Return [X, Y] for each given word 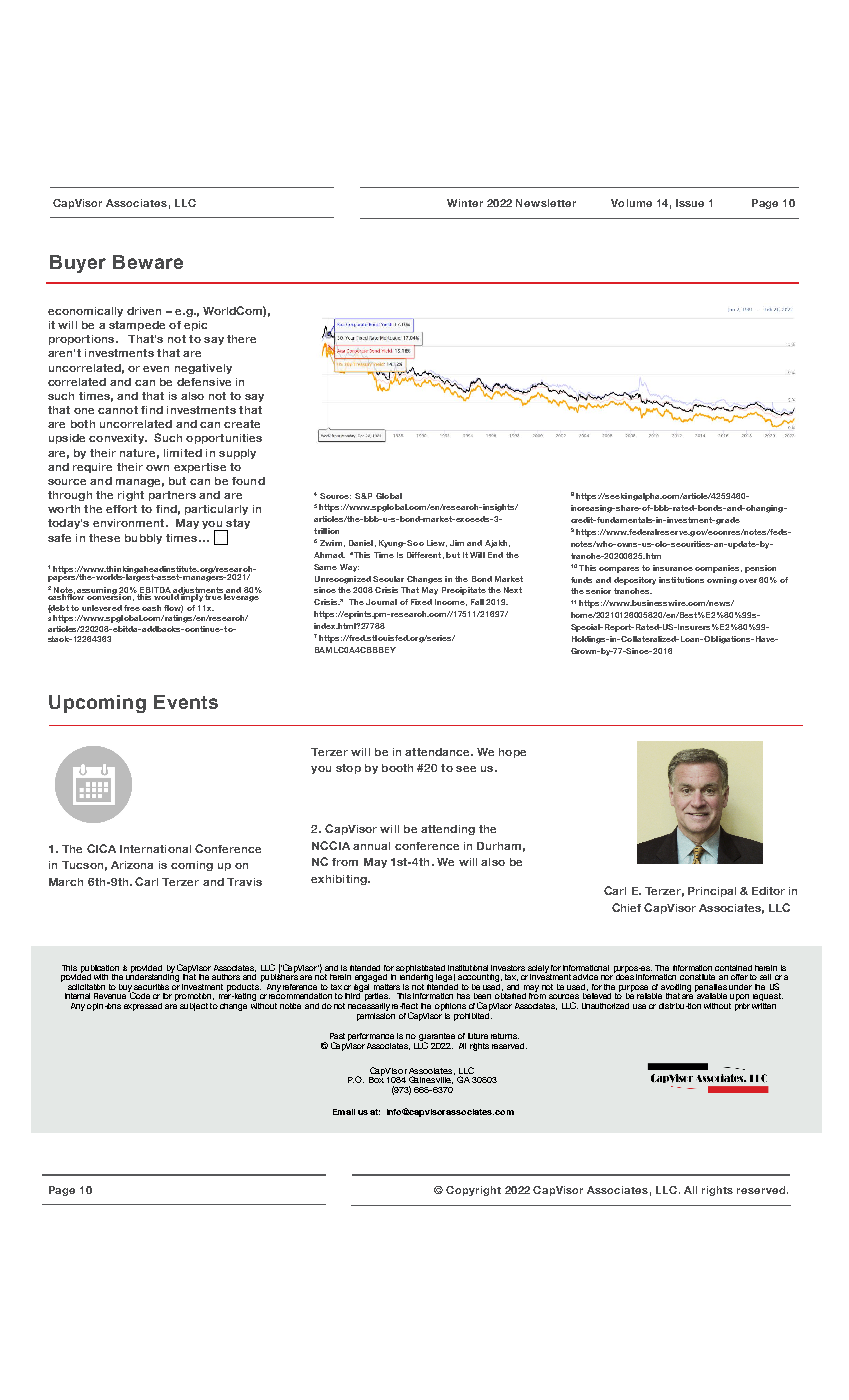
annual [371, 846]
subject [194, 1007]
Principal [712, 892]
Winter [465, 203]
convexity [117, 439]
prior [742, 1005]
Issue [690, 203]
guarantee [437, 1038]
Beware [148, 262]
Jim [457, 543]
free [132, 608]
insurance [673, 568]
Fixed [421, 602]
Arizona [132, 865]
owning [722, 581]
